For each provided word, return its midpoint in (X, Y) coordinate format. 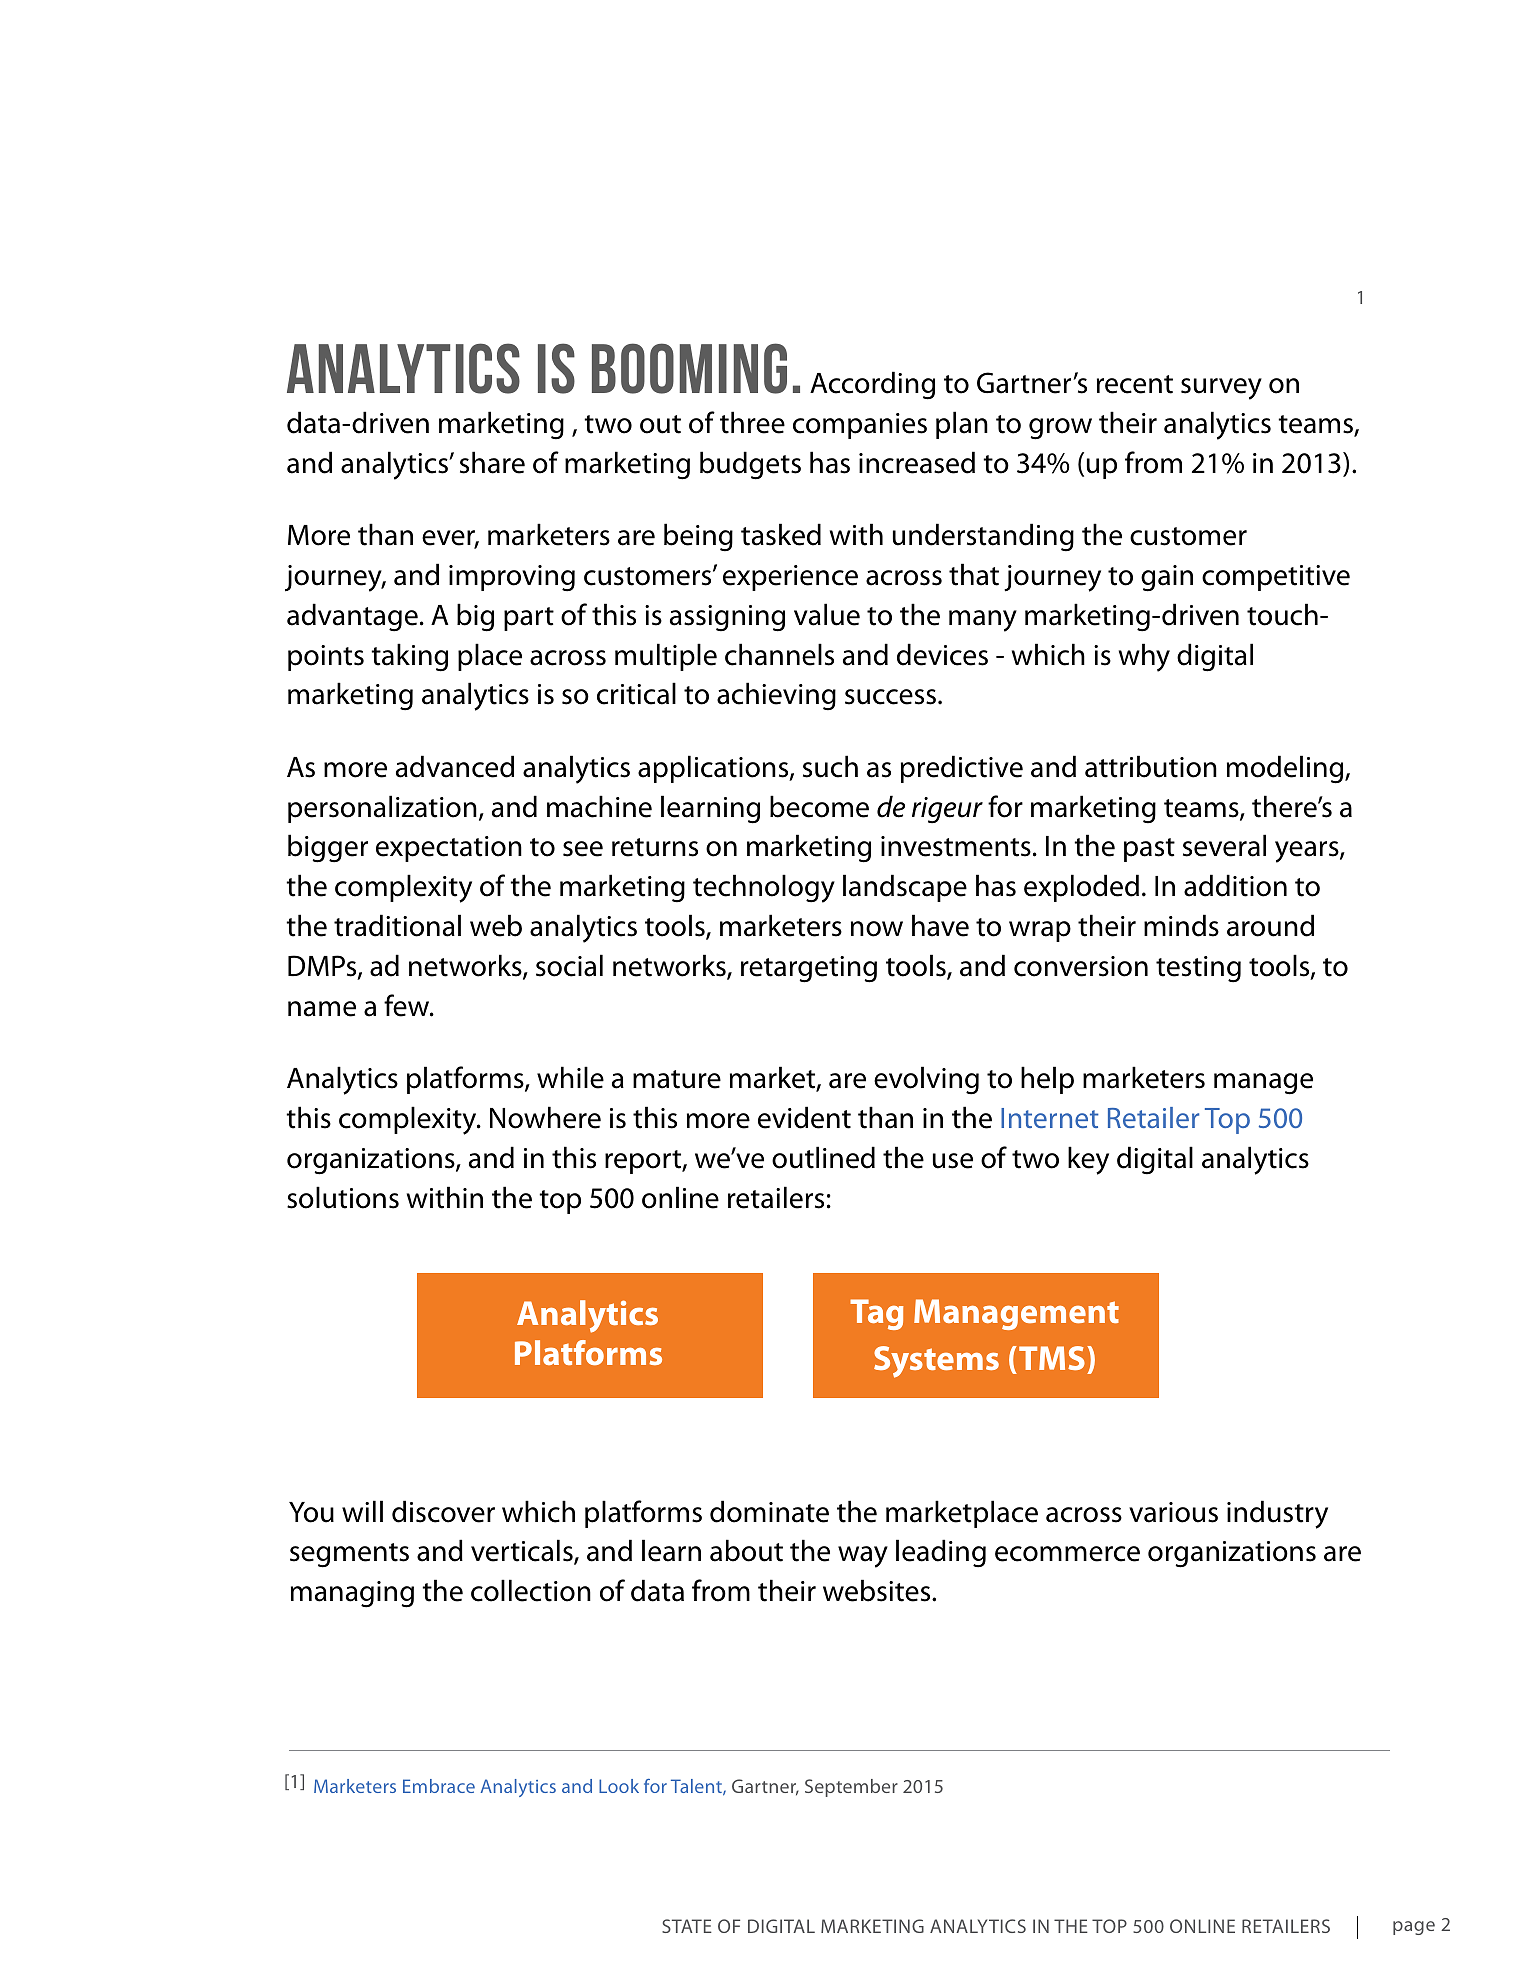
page (1414, 1928)
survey (1221, 389)
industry (1277, 1514)
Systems (936, 1362)
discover (443, 1511)
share (492, 462)
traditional (397, 925)
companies (860, 426)
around (1270, 925)
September (851, 1788)
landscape (905, 888)
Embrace (439, 1786)
